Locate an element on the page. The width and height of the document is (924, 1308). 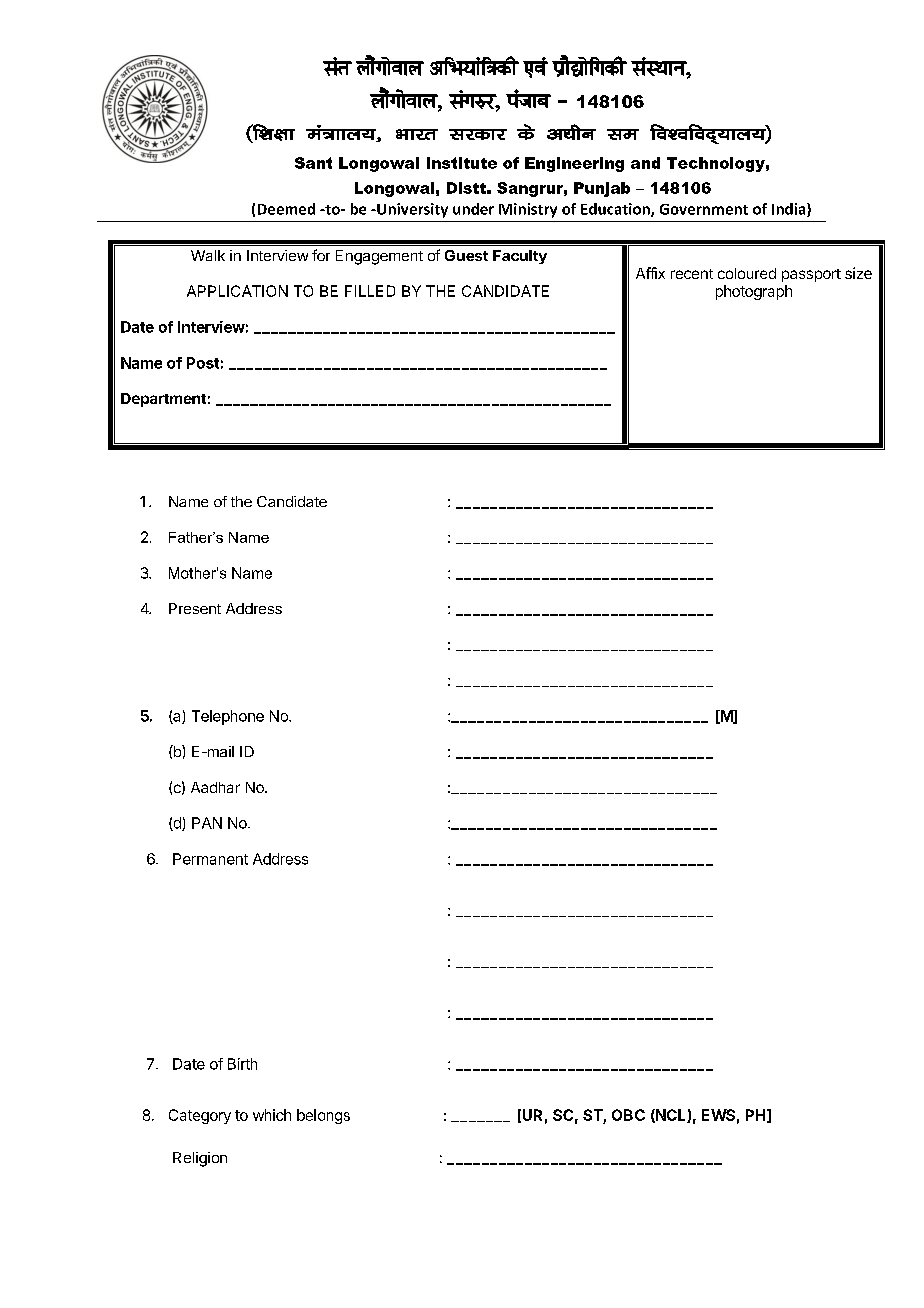
which is located at coordinates (272, 1115).
